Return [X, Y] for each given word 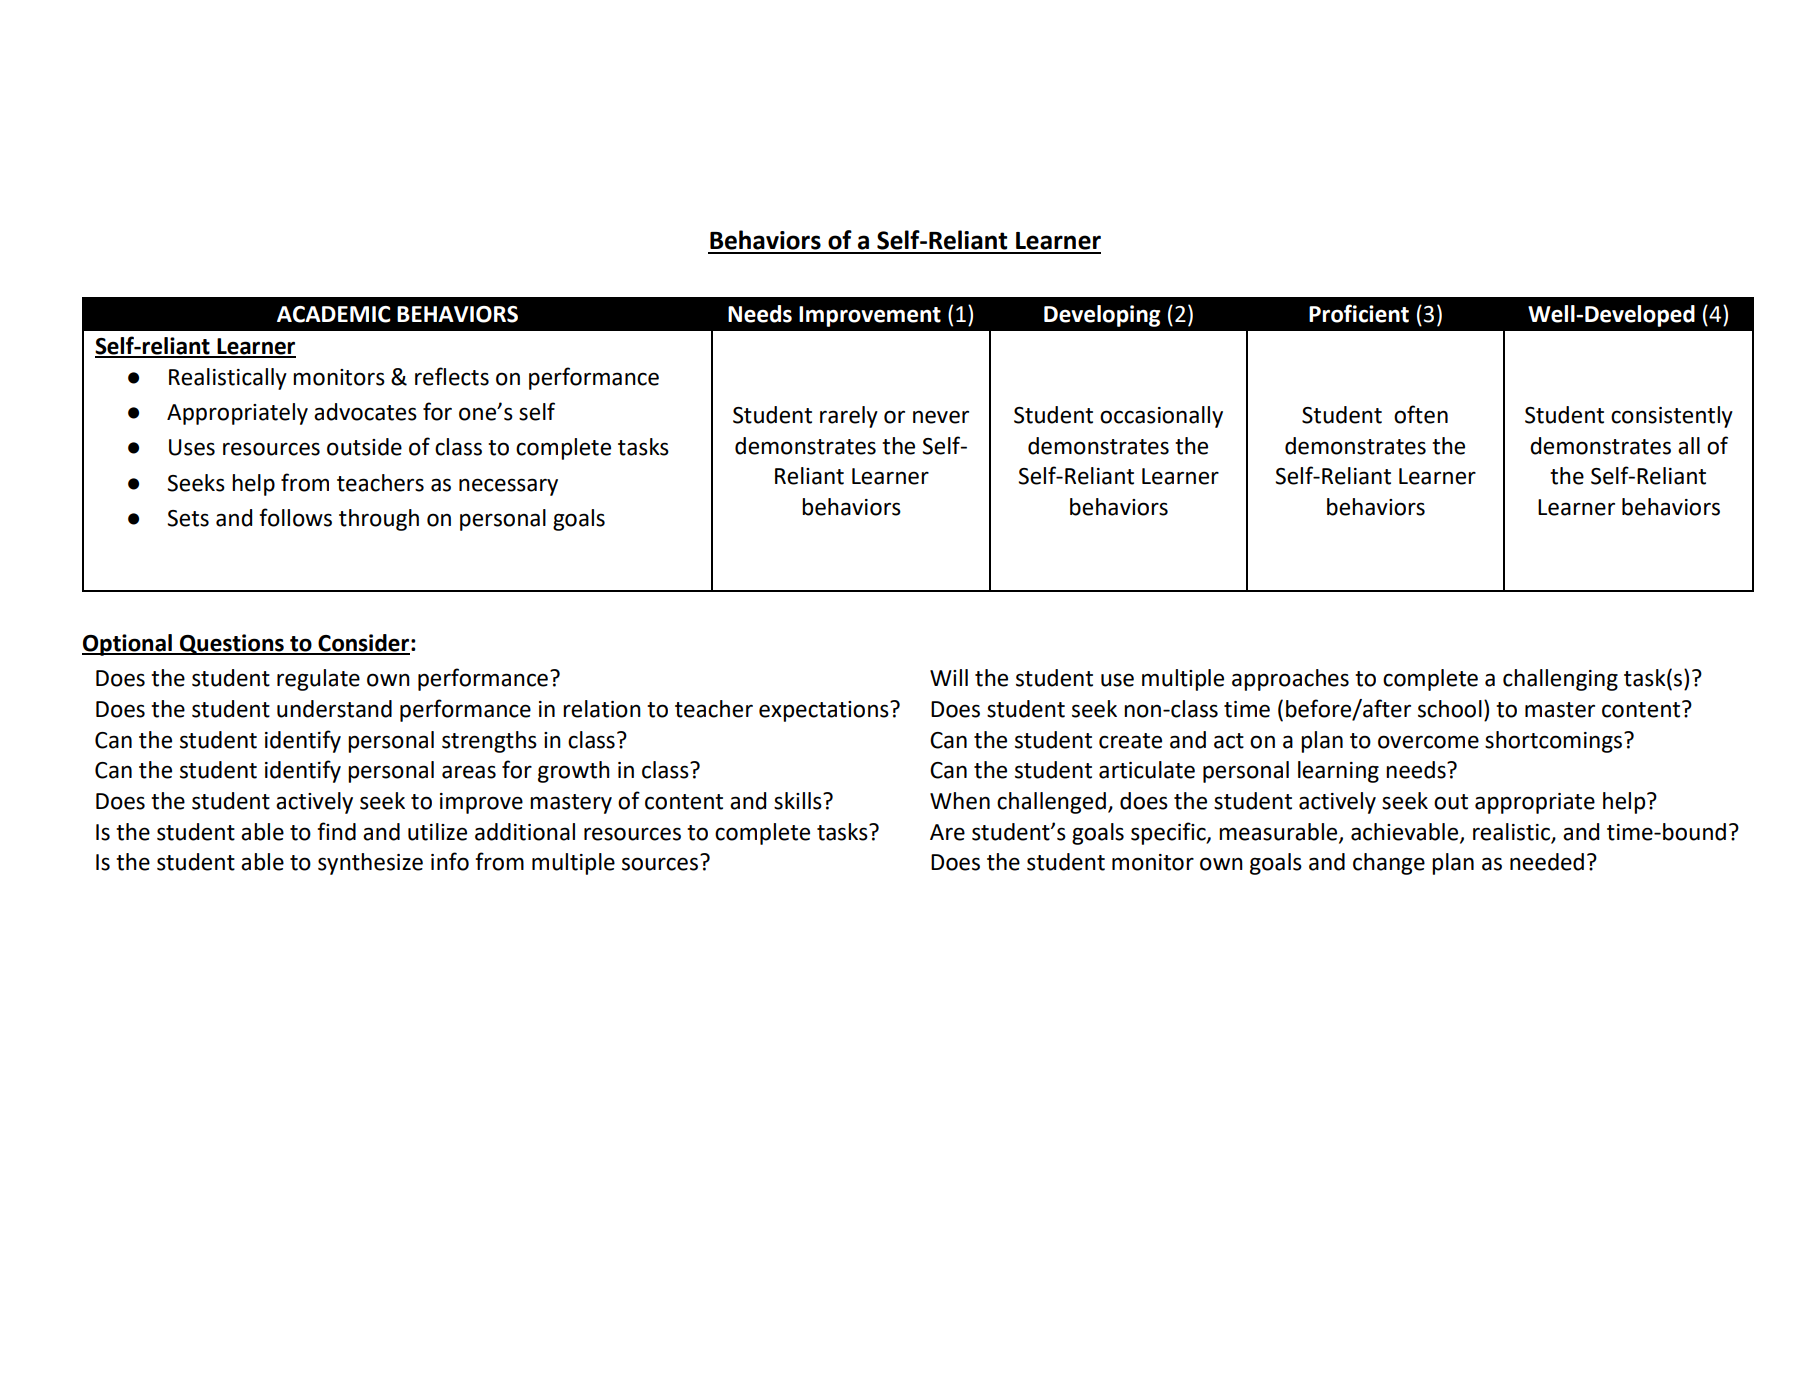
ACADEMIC [334, 314]
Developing [1102, 316]
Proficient [1359, 313]
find [336, 831]
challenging [1560, 680]
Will [949, 677]
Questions [232, 644]
